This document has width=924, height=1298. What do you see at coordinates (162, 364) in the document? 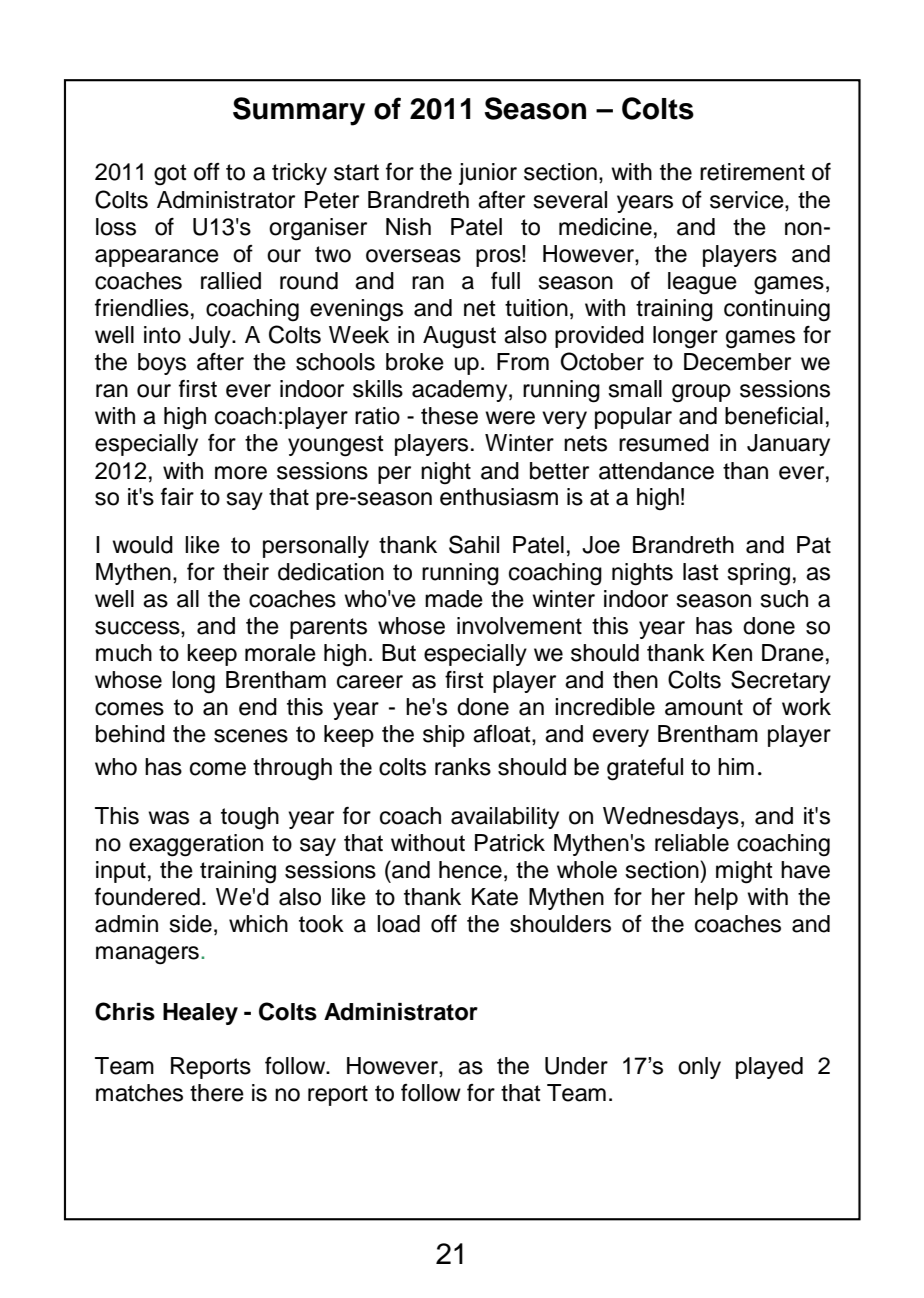
I see `boys` at bounding box center [162, 364].
